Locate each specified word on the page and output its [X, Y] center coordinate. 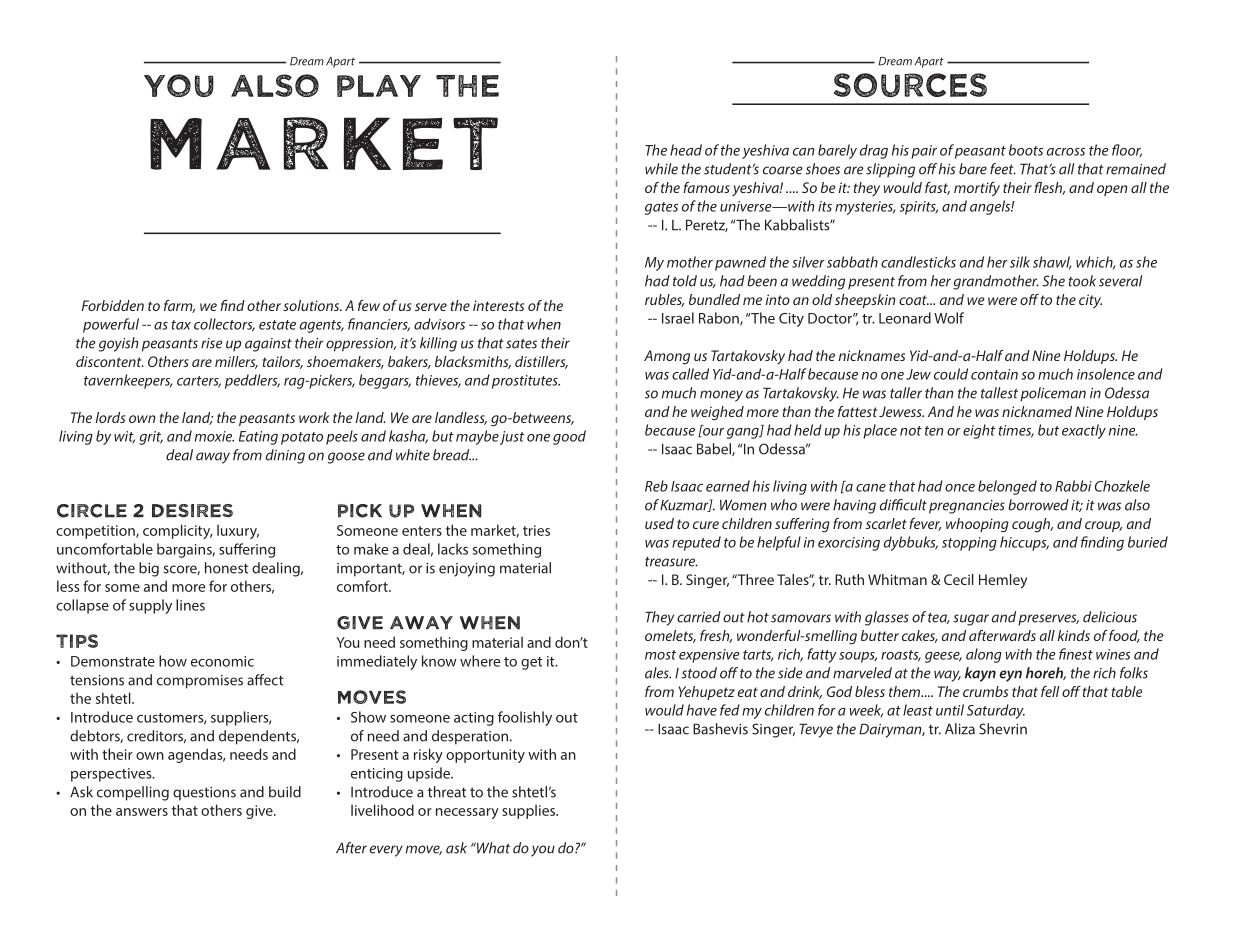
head [686, 150]
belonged [1007, 487]
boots [1026, 150]
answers [142, 812]
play [379, 86]
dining [285, 456]
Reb [656, 486]
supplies [529, 811]
